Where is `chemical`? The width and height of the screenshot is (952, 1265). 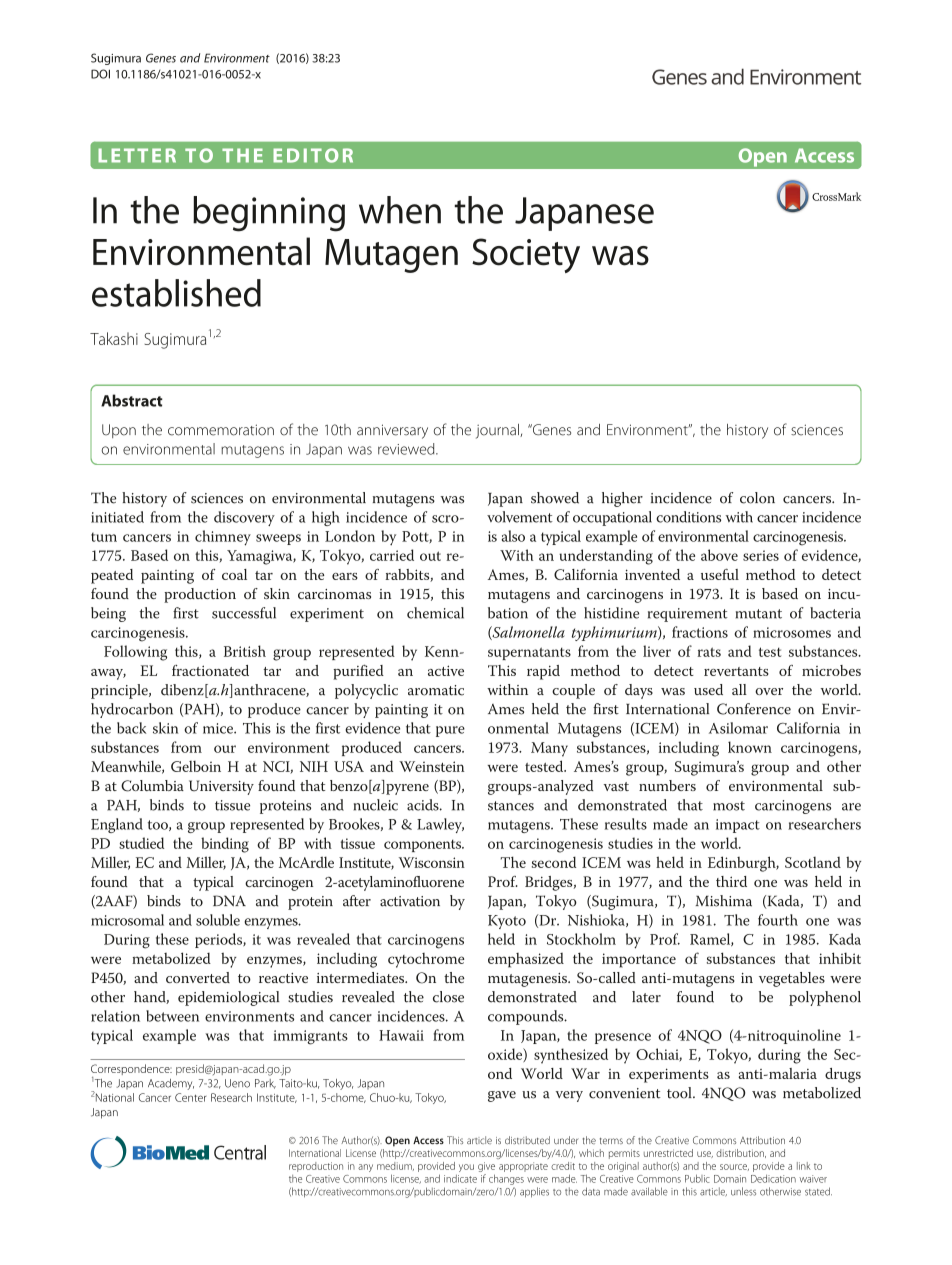
chemical is located at coordinates (435, 613).
